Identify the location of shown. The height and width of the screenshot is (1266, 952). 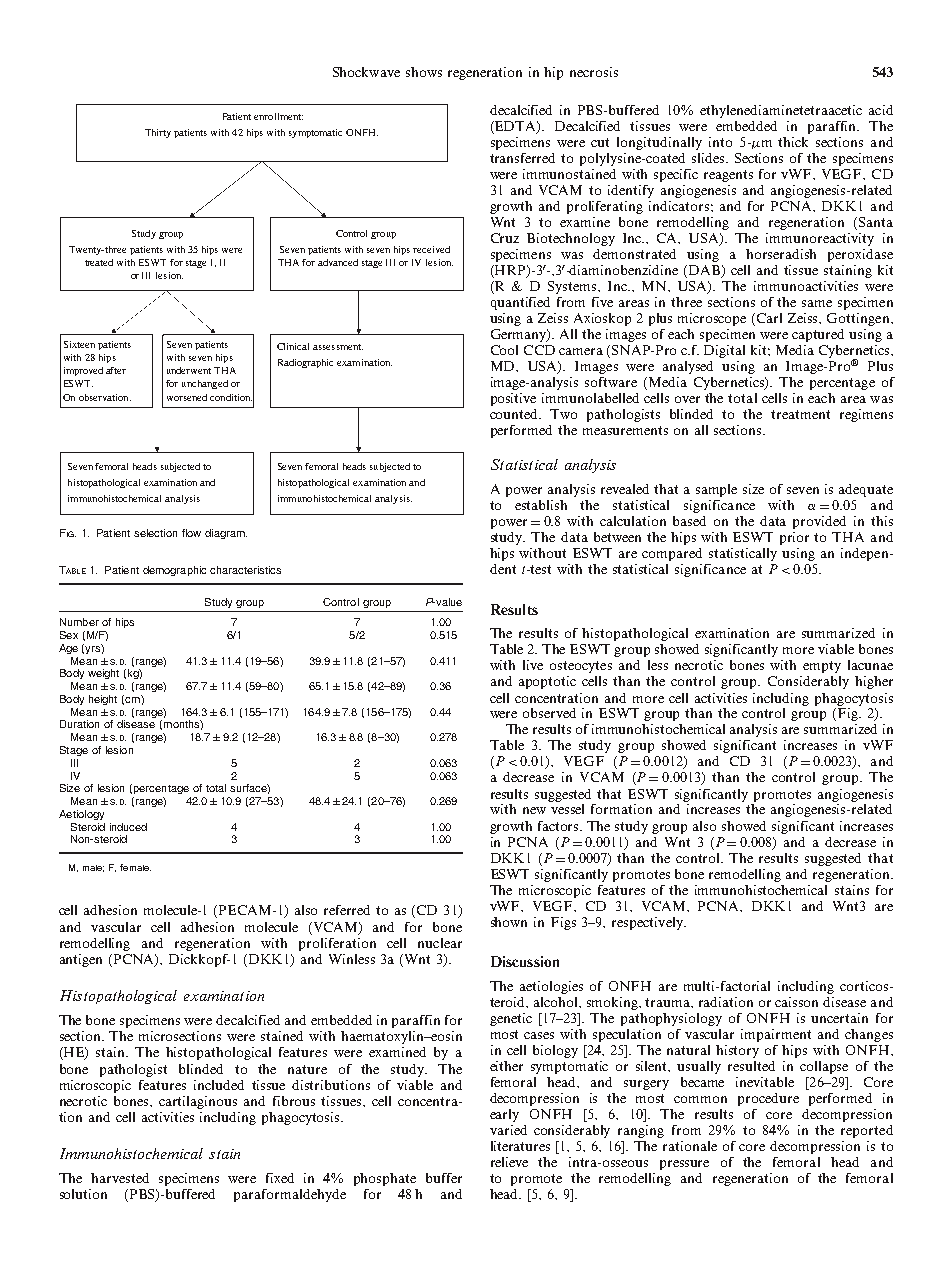
(509, 922).
